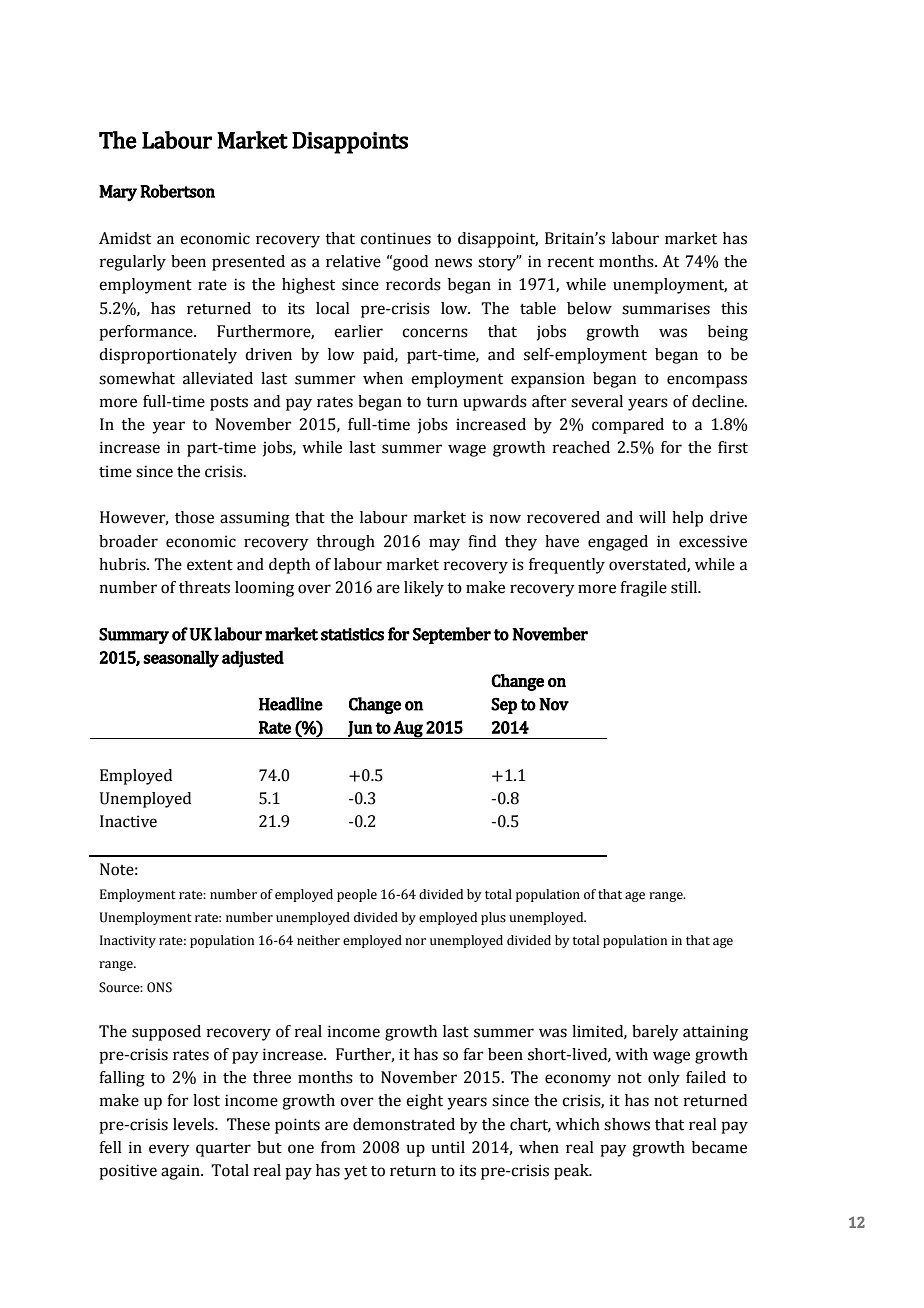 This screenshot has width=924, height=1308. What do you see at coordinates (181, 659) in the screenshot?
I see `seasonally` at bounding box center [181, 659].
